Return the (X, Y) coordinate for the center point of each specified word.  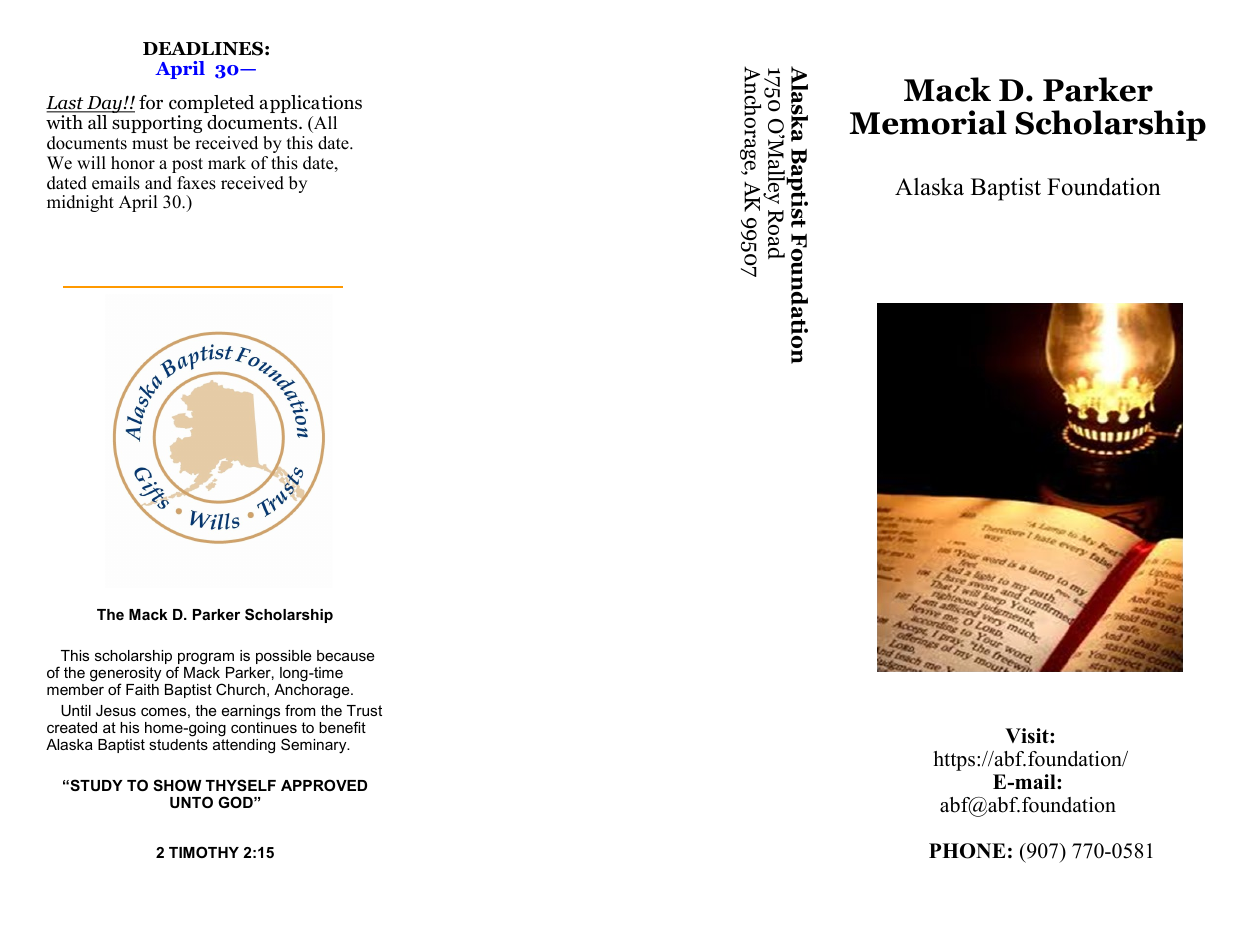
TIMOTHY (204, 852)
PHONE (967, 851)
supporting (157, 124)
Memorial (928, 122)
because (346, 655)
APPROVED (324, 785)
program (205, 659)
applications (311, 104)
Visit (1028, 736)
